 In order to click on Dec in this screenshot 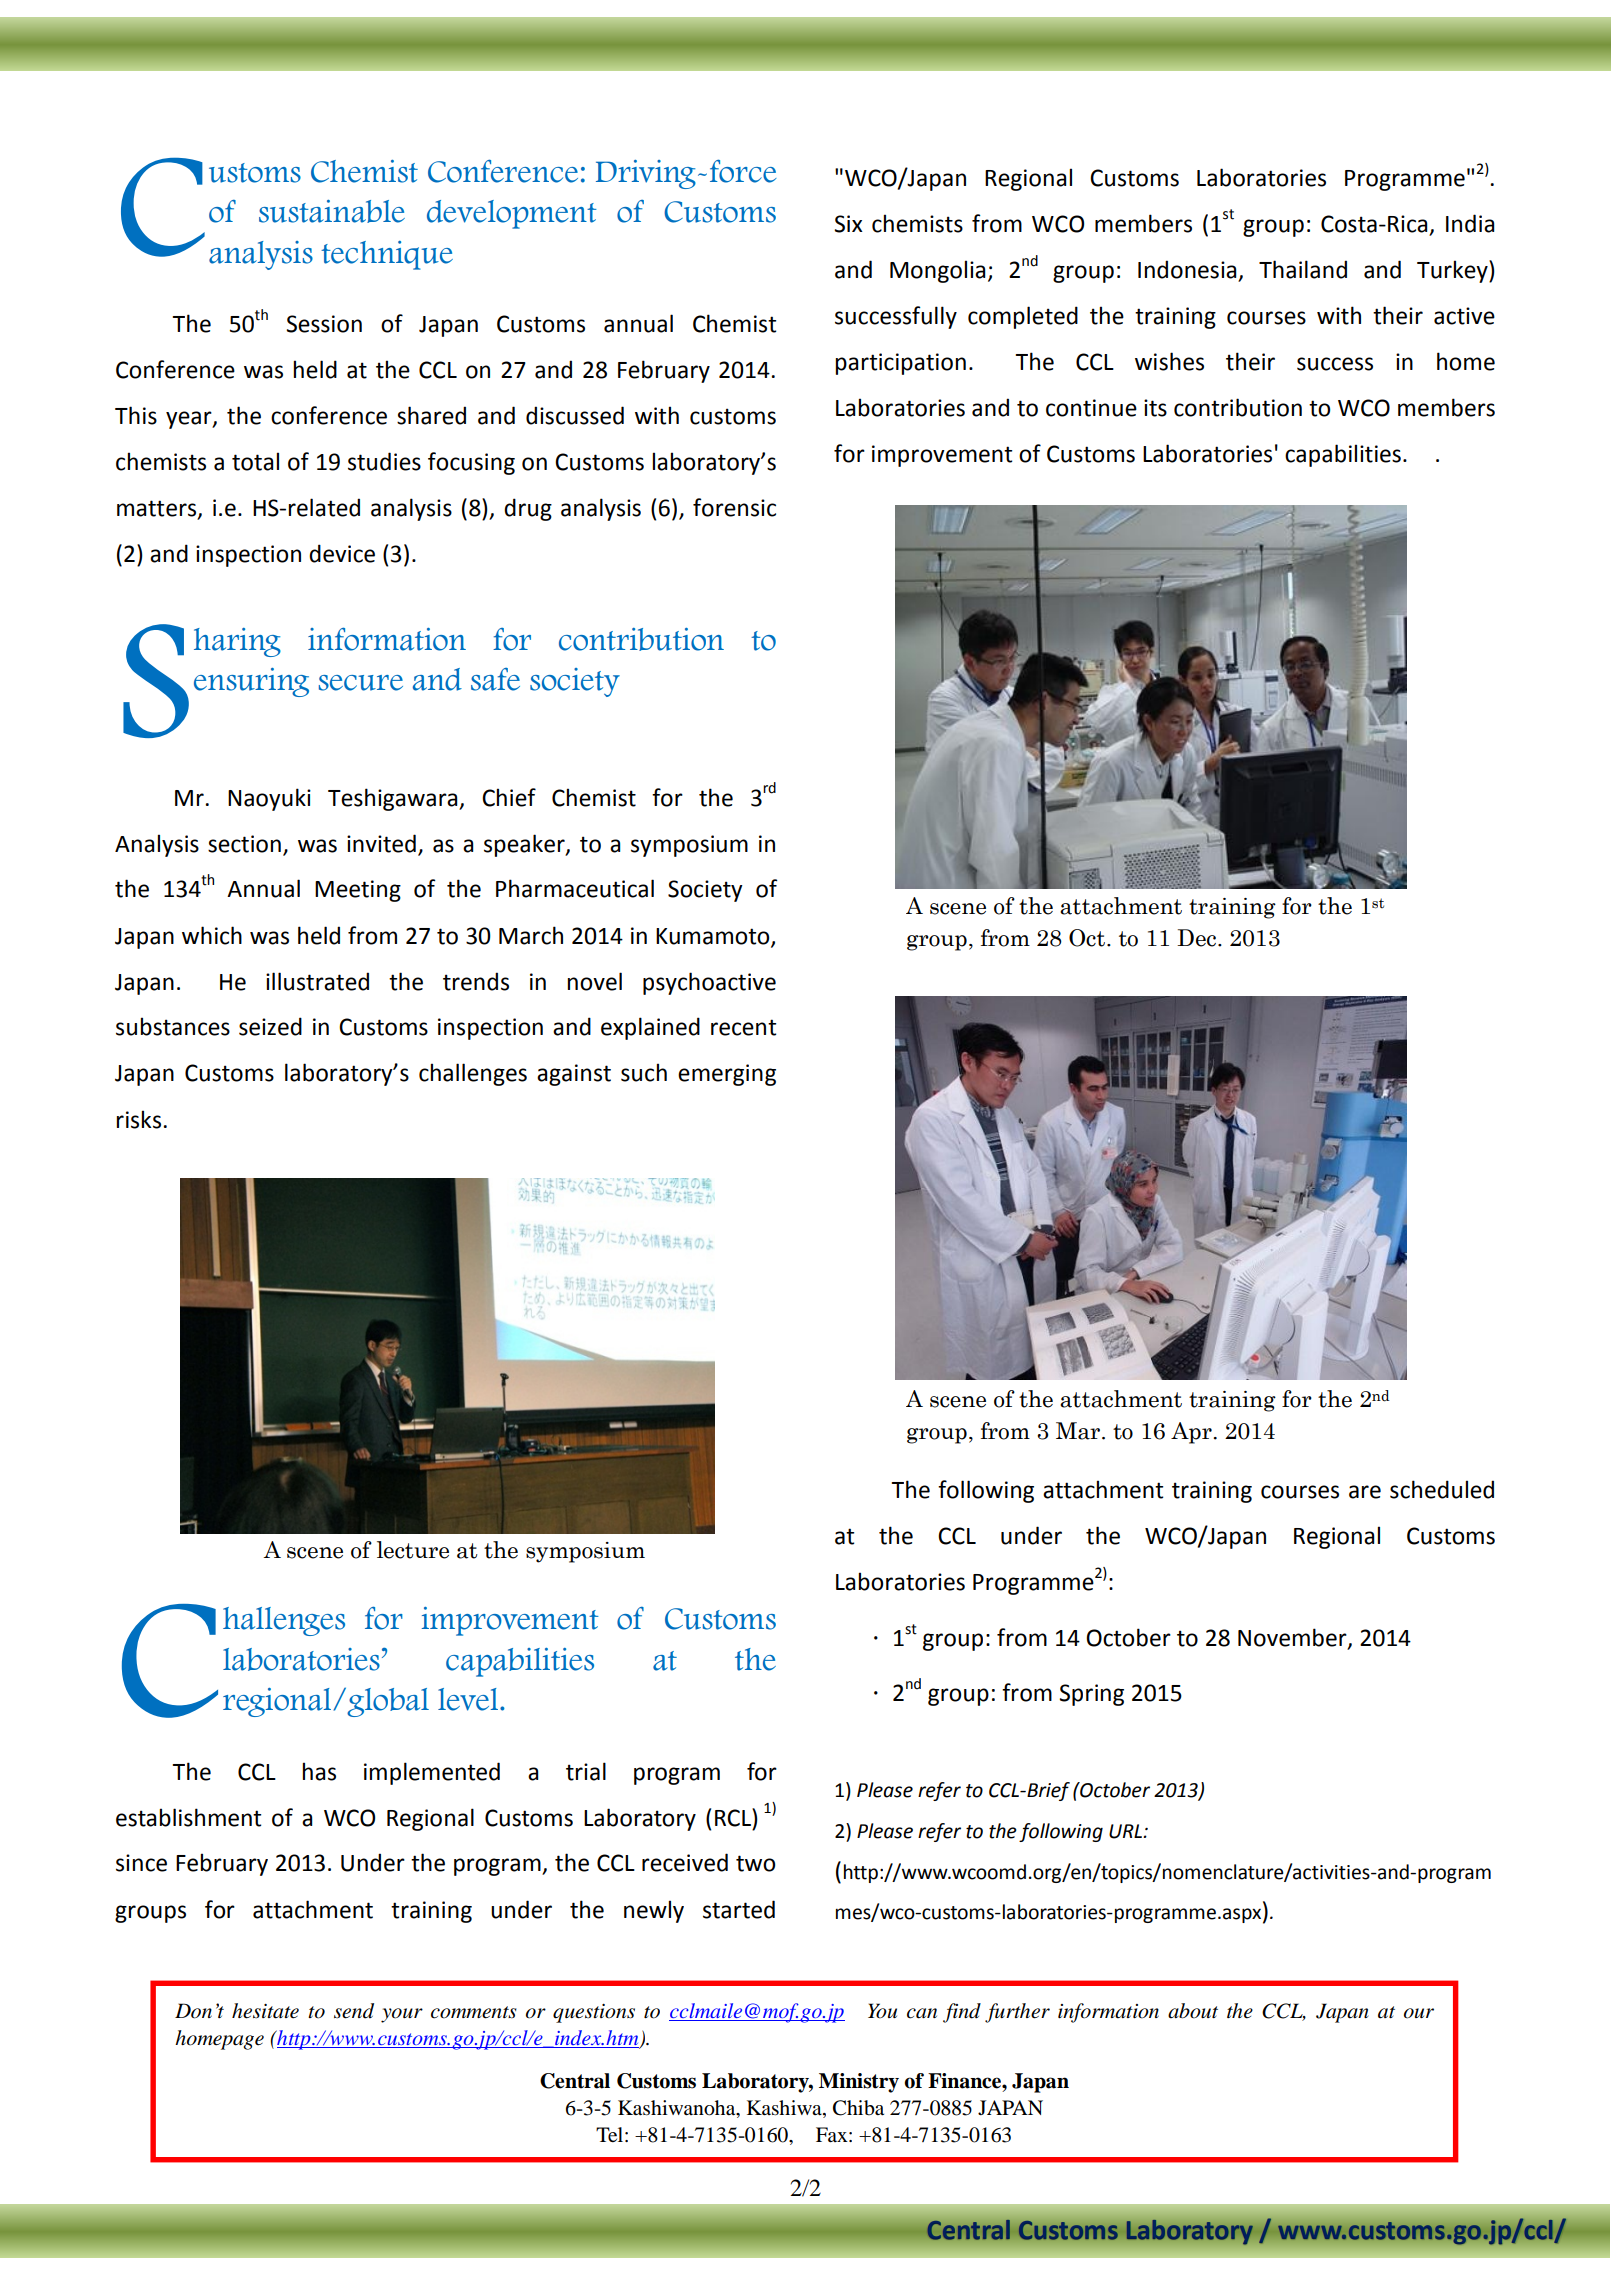, I will do `click(1196, 938)`.
